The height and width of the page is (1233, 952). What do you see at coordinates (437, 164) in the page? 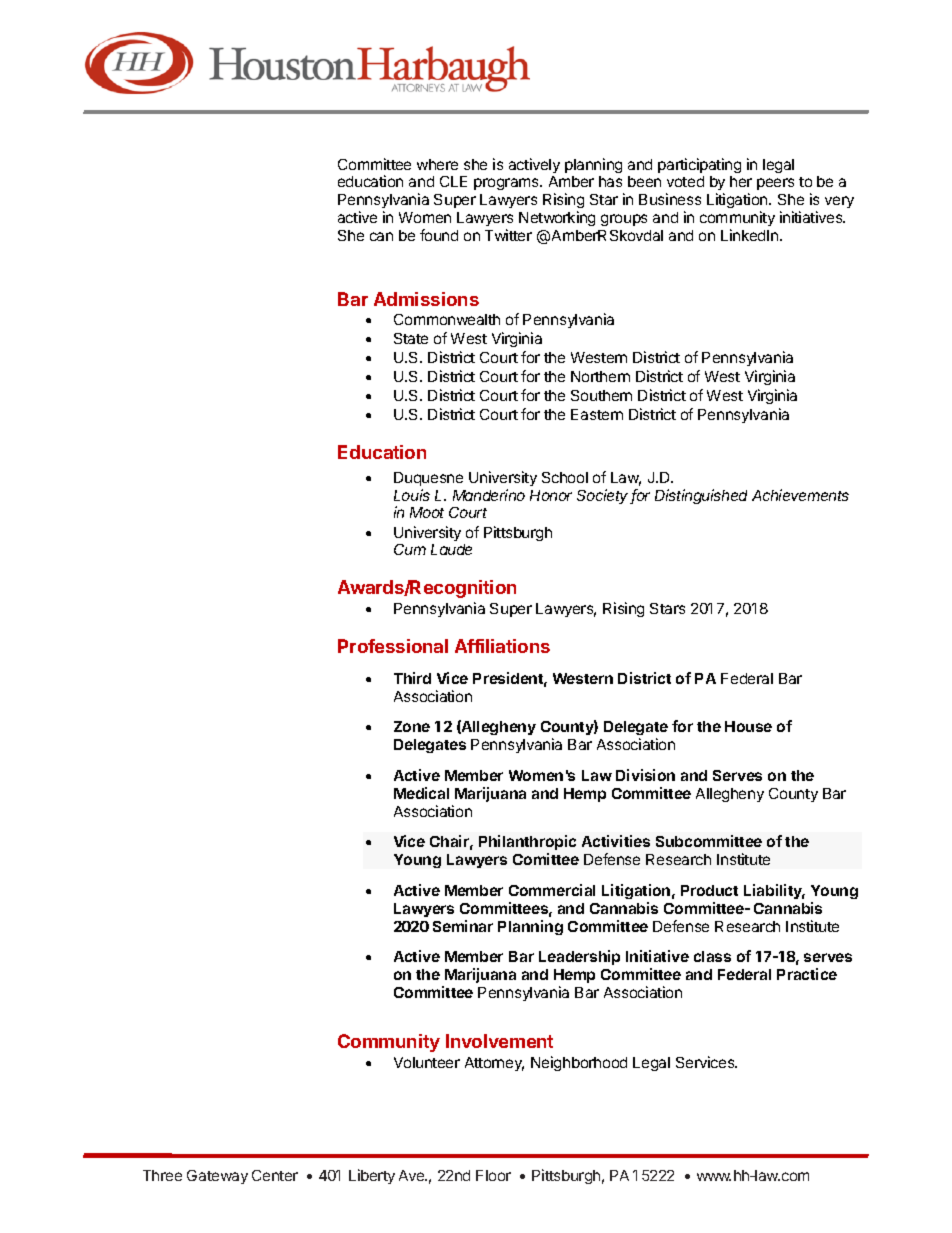
I see `where` at bounding box center [437, 164].
